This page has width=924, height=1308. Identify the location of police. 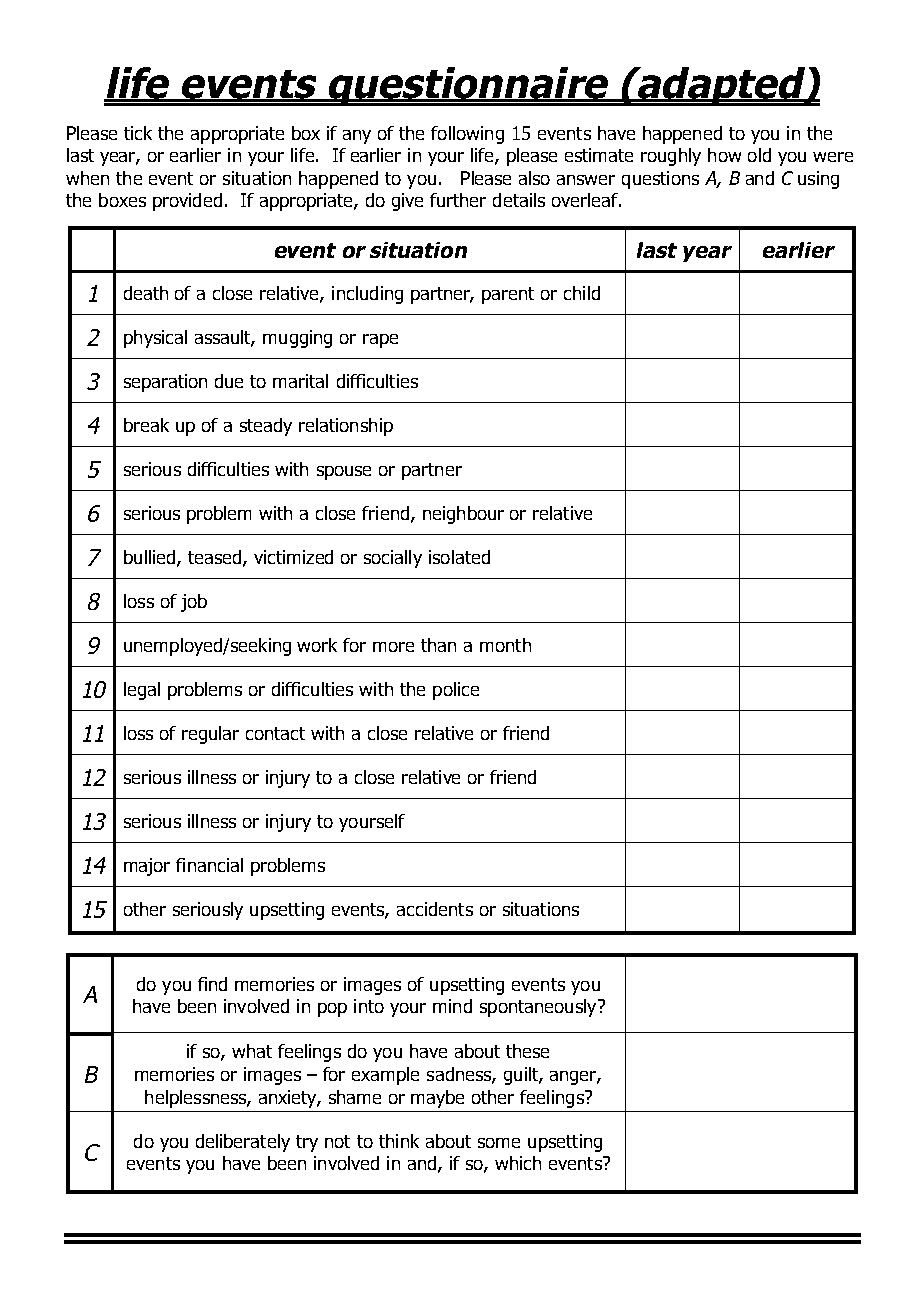
(456, 691).
